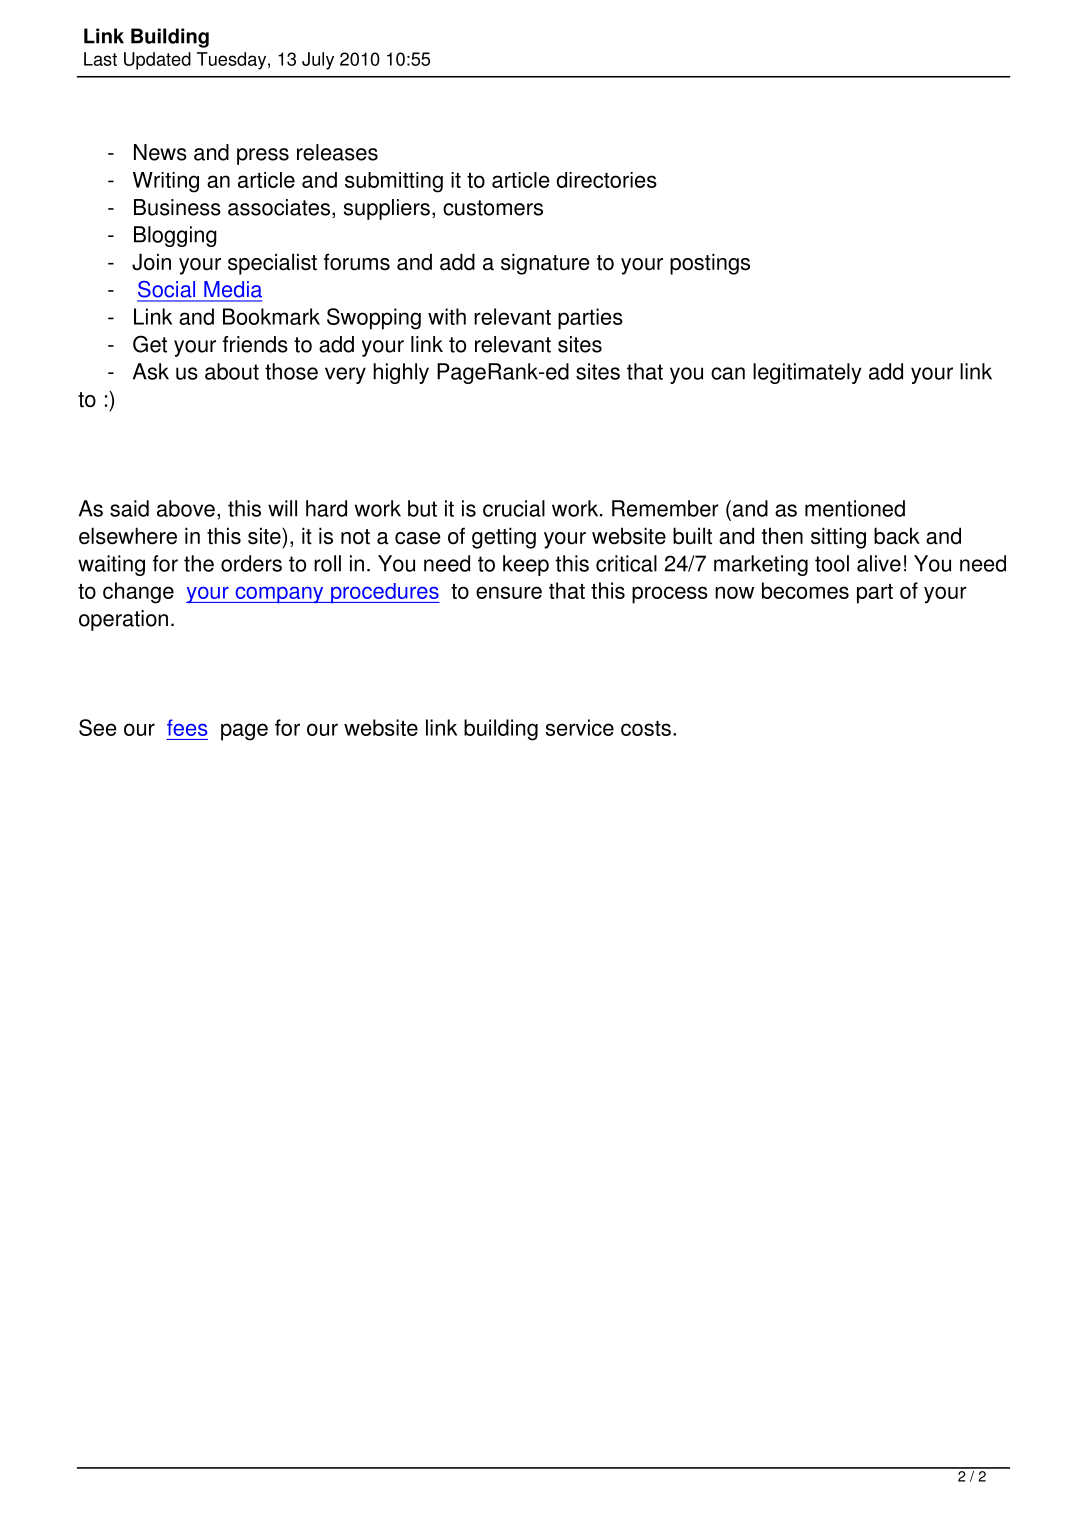  What do you see at coordinates (807, 373) in the screenshot?
I see `legitimately` at bounding box center [807, 373].
